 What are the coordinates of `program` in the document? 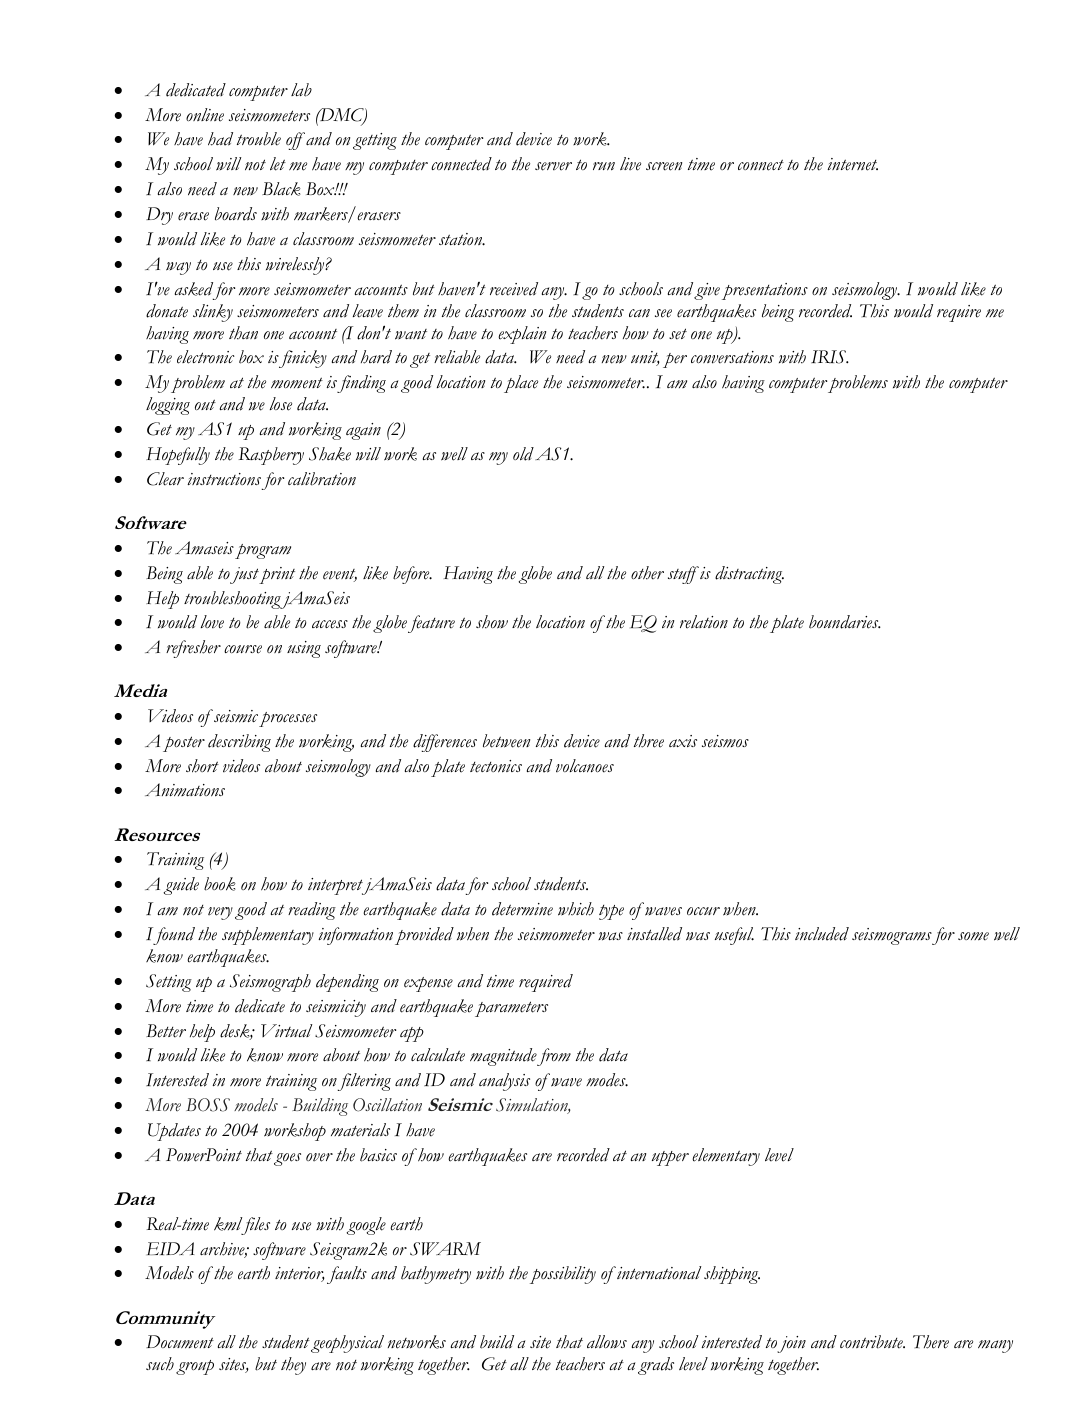 It's located at (263, 551).
